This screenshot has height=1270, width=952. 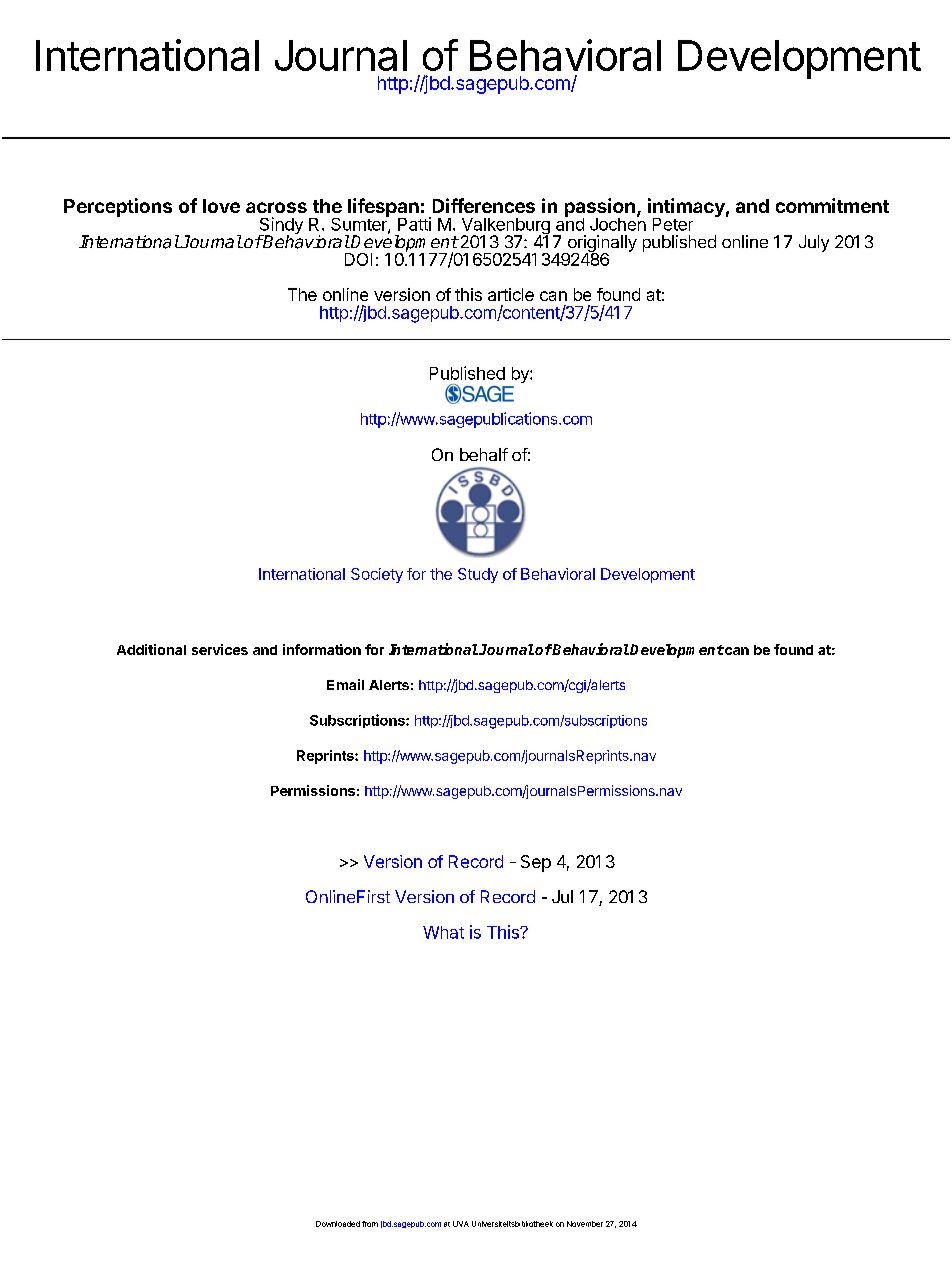 I want to click on Sep, so click(x=536, y=863).
